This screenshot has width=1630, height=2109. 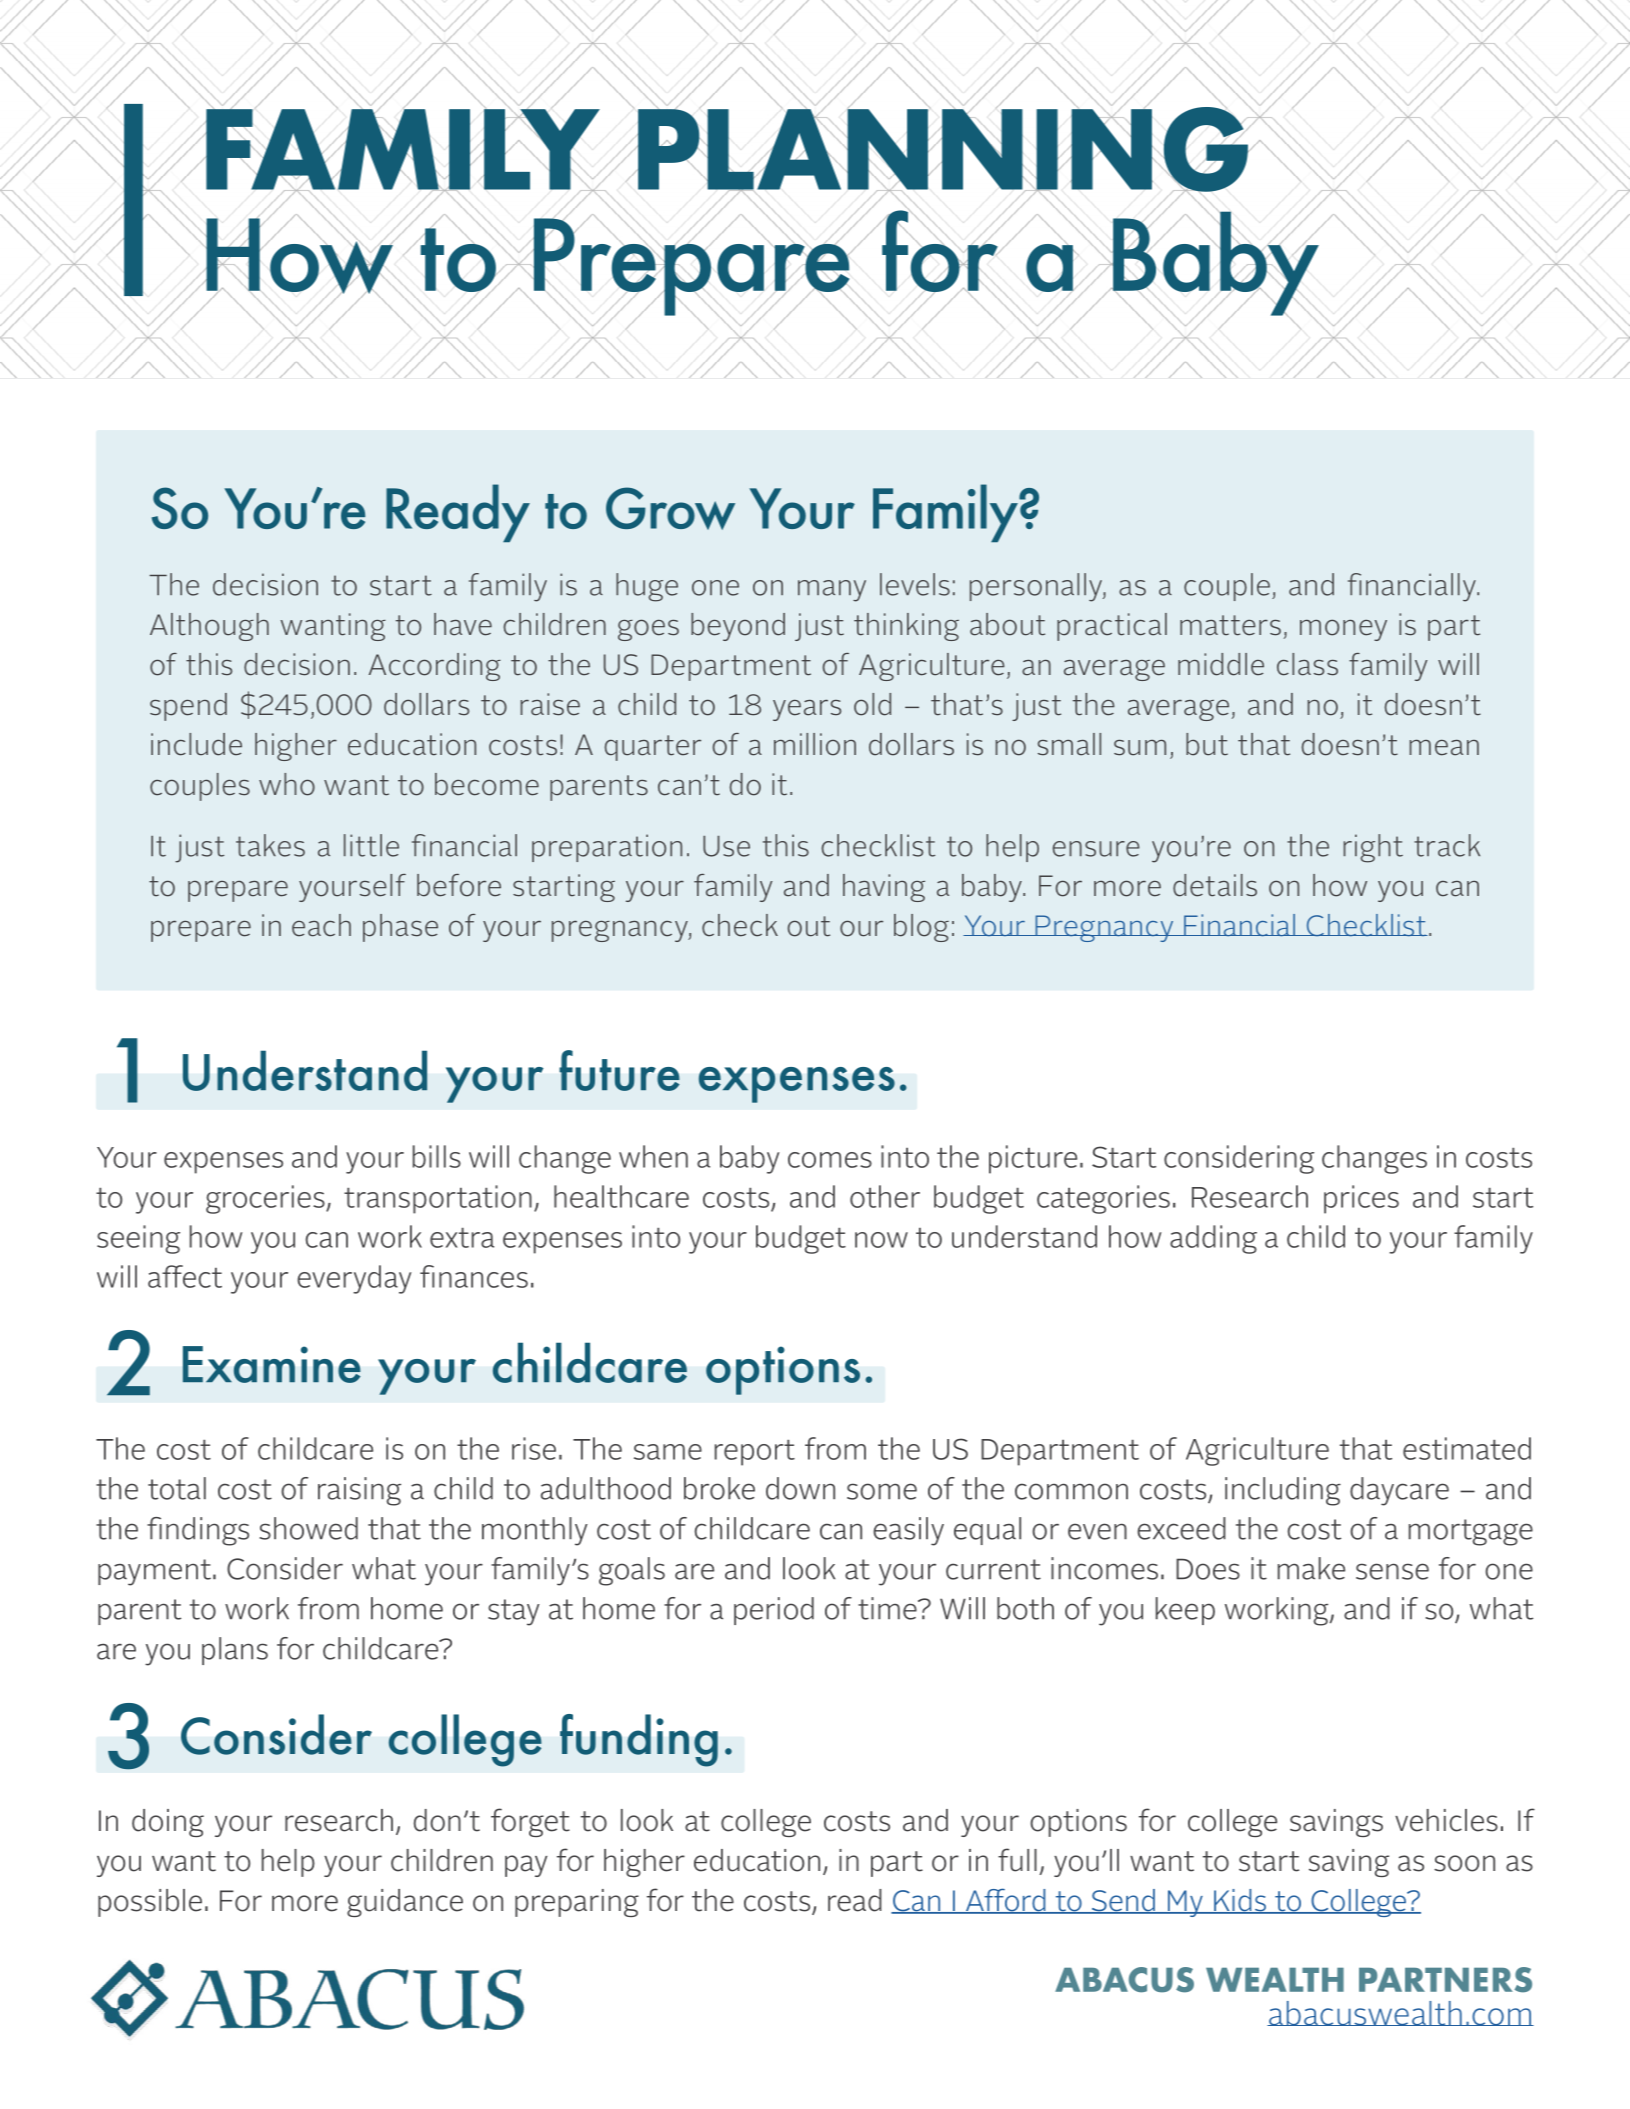 What do you see at coordinates (359, 1491) in the screenshot?
I see `raising` at bounding box center [359, 1491].
